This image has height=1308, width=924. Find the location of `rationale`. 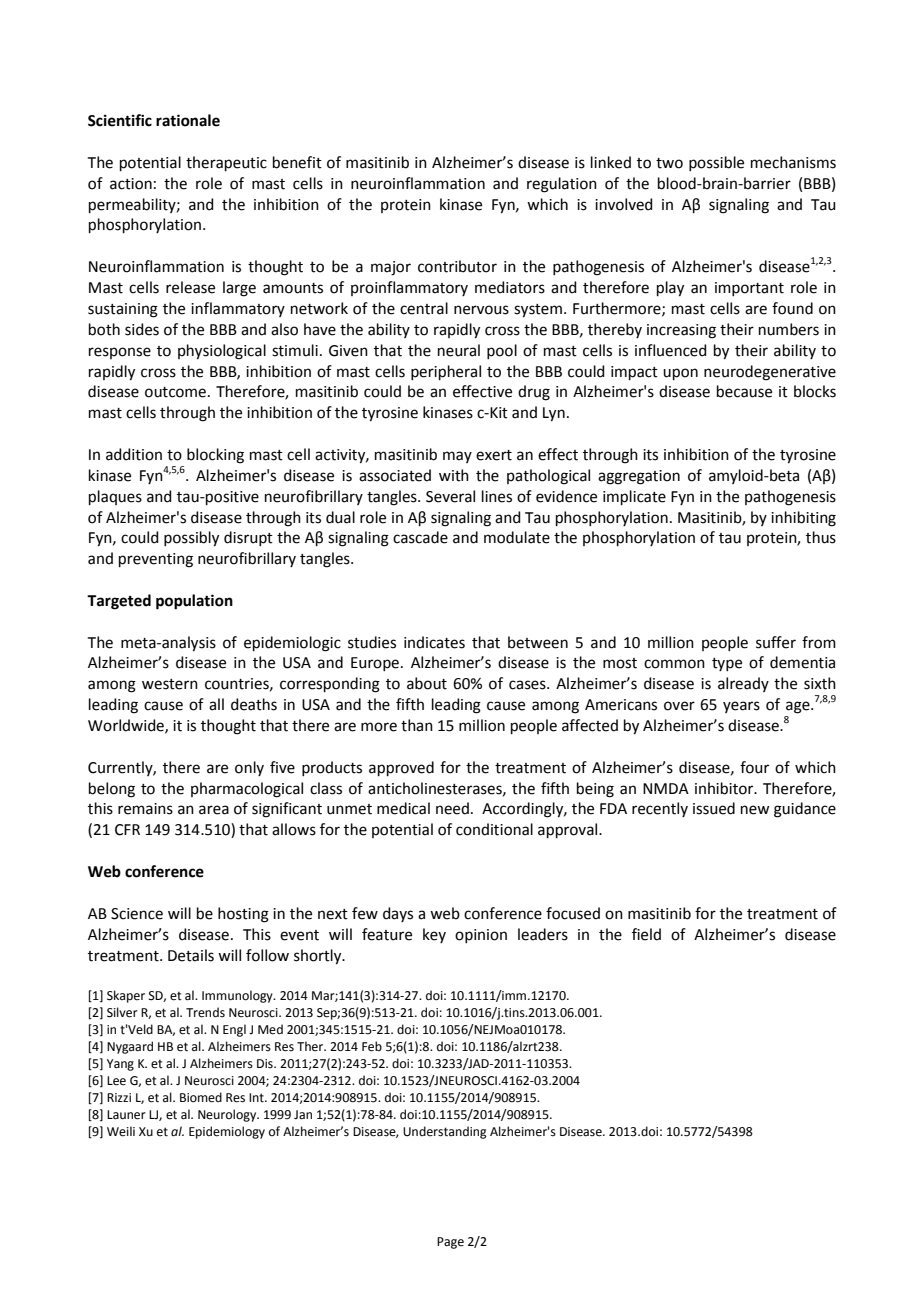

rationale is located at coordinates (188, 120).
